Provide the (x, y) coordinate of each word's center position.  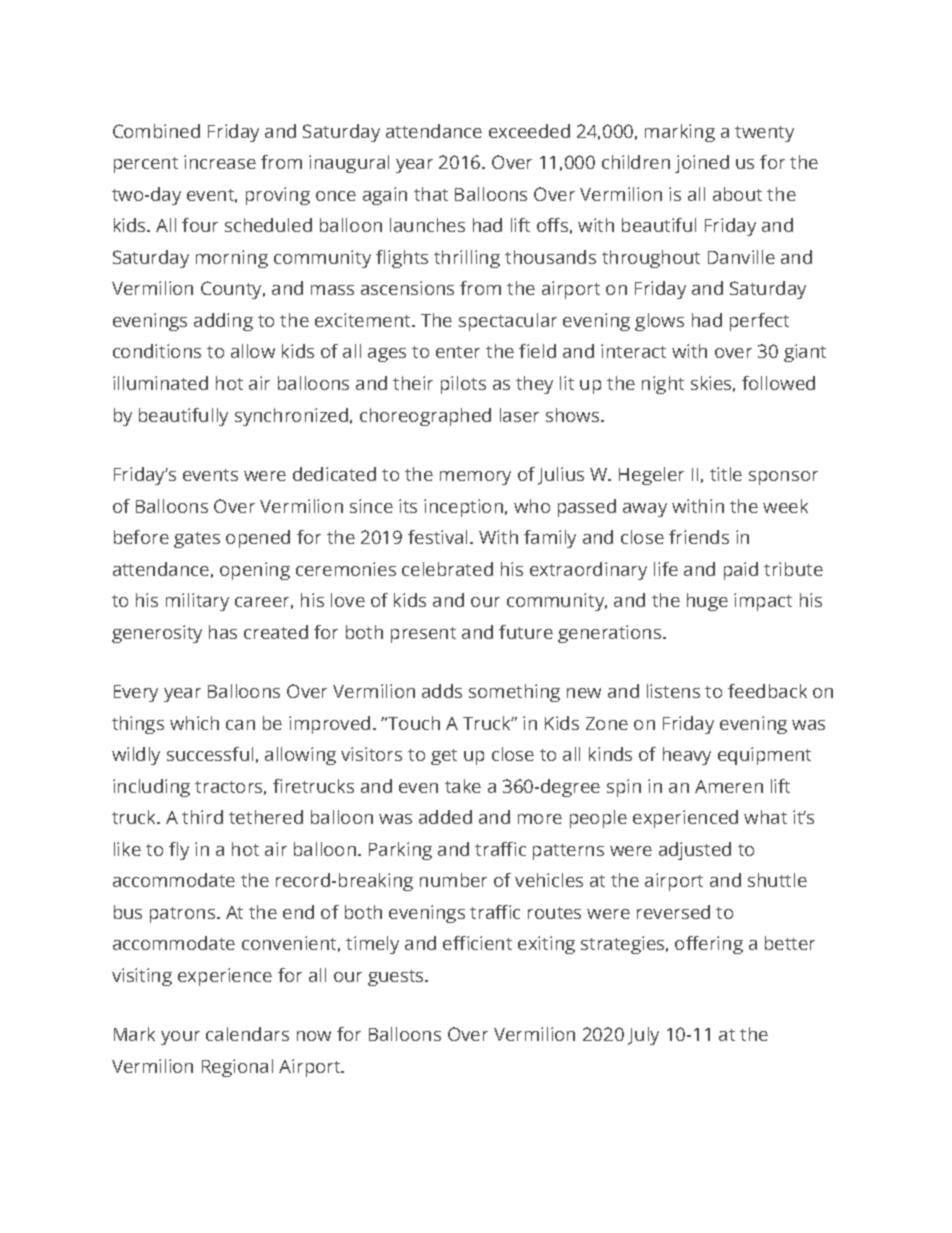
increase (220, 162)
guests (397, 978)
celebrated (447, 569)
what (765, 817)
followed (778, 383)
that (431, 194)
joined (702, 164)
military (197, 602)
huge (707, 602)
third (202, 817)
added (445, 817)
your (180, 1038)
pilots (463, 385)
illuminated (160, 383)
